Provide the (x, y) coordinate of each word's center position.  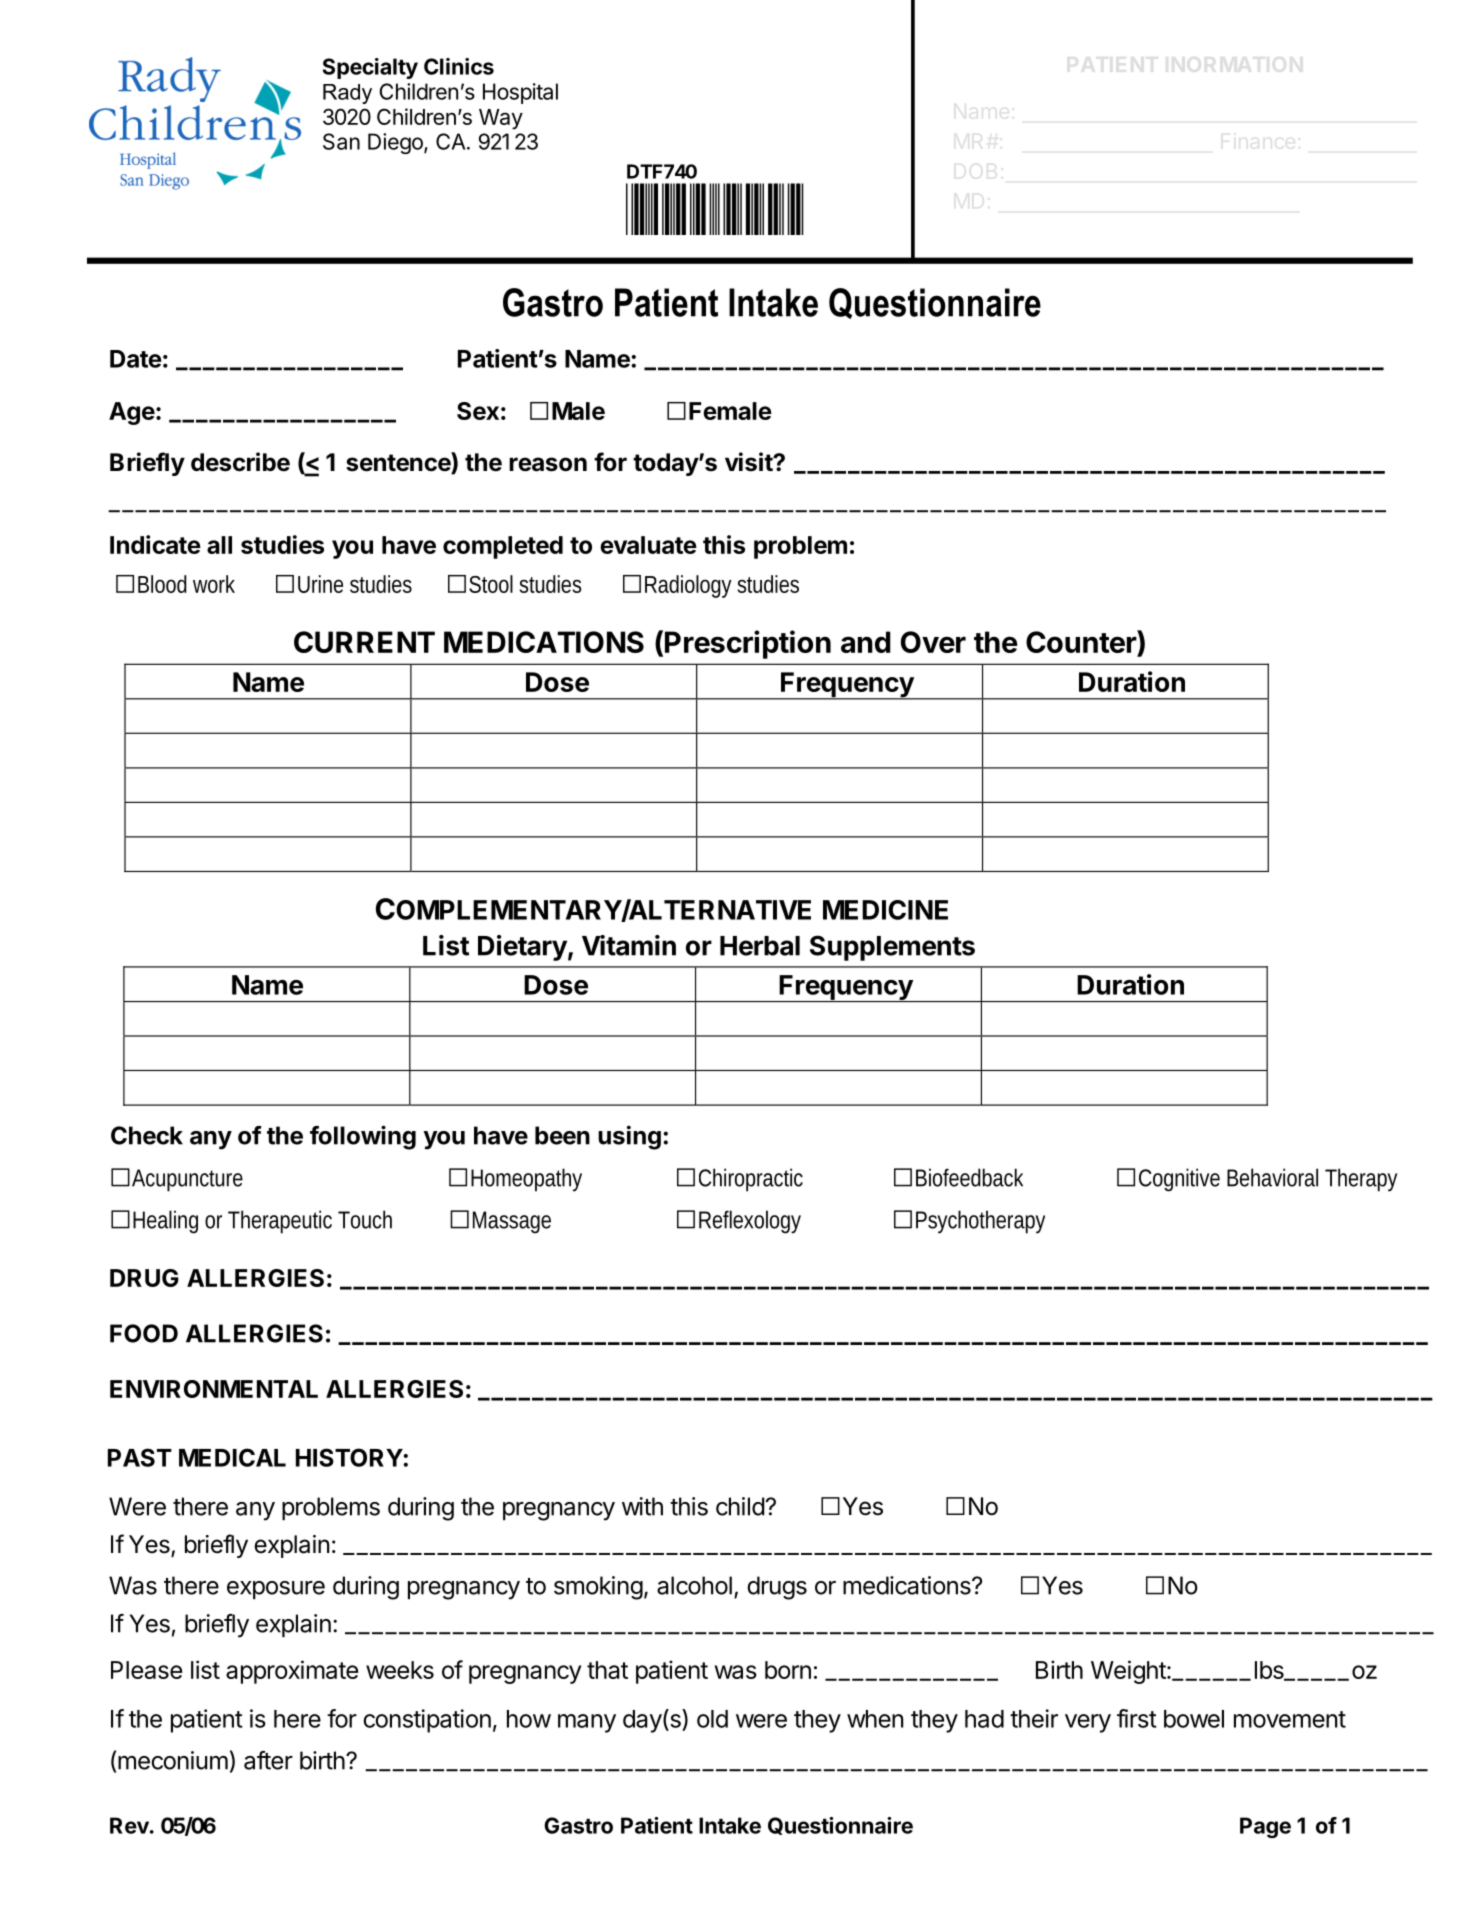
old (712, 1719)
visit (749, 462)
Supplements (892, 948)
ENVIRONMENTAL (214, 1389)
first (1137, 1718)
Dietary (522, 948)
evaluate (648, 545)
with (642, 1506)
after (268, 1760)
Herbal (760, 946)
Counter (1082, 643)
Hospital (520, 93)
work (214, 584)
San (341, 141)
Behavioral (1272, 1177)
